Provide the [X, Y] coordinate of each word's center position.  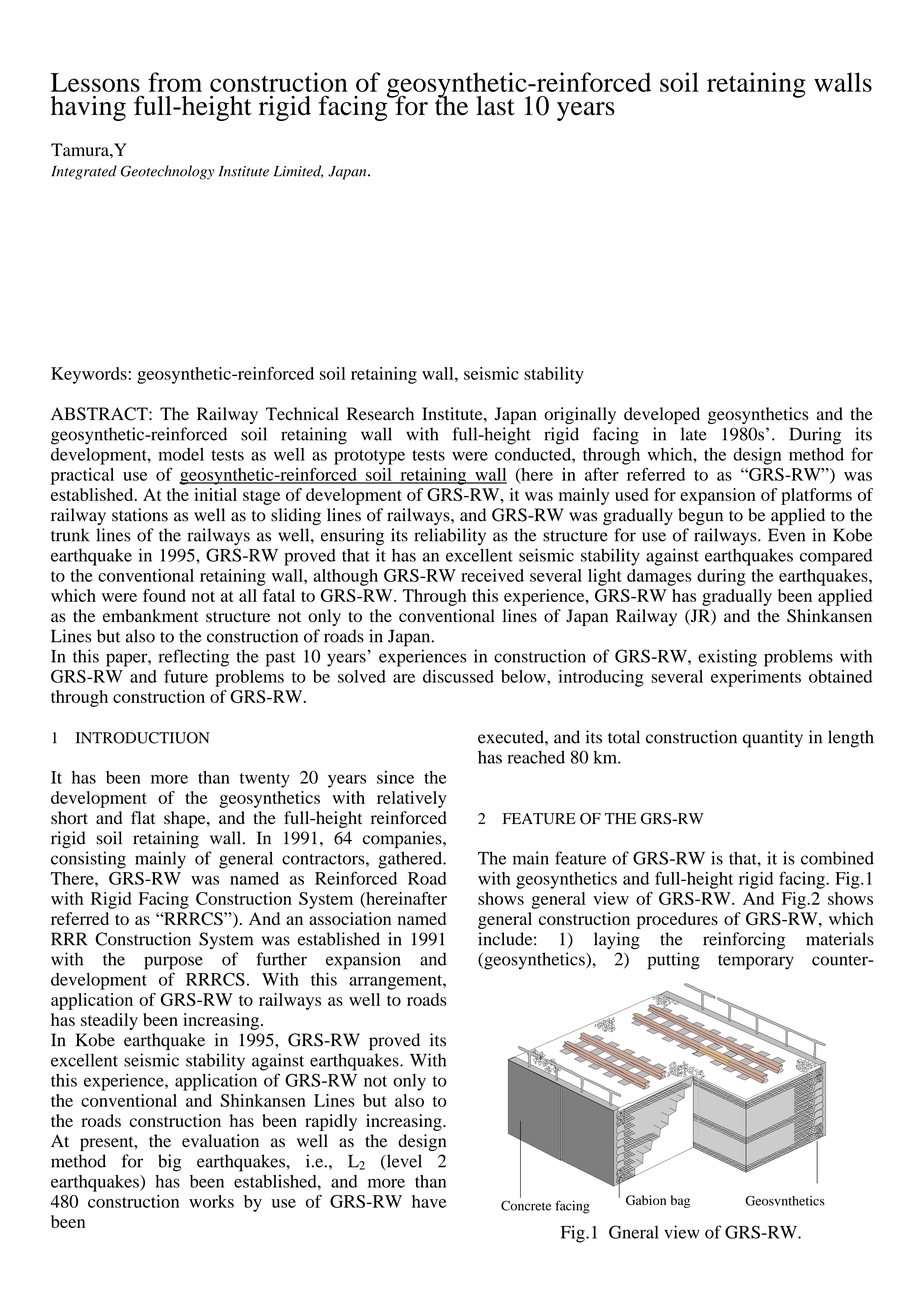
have [429, 1201]
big [169, 1163]
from [175, 82]
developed [662, 415]
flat [143, 817]
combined [837, 858]
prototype [369, 457]
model [181, 454]
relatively [412, 799]
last [495, 106]
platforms [816, 496]
